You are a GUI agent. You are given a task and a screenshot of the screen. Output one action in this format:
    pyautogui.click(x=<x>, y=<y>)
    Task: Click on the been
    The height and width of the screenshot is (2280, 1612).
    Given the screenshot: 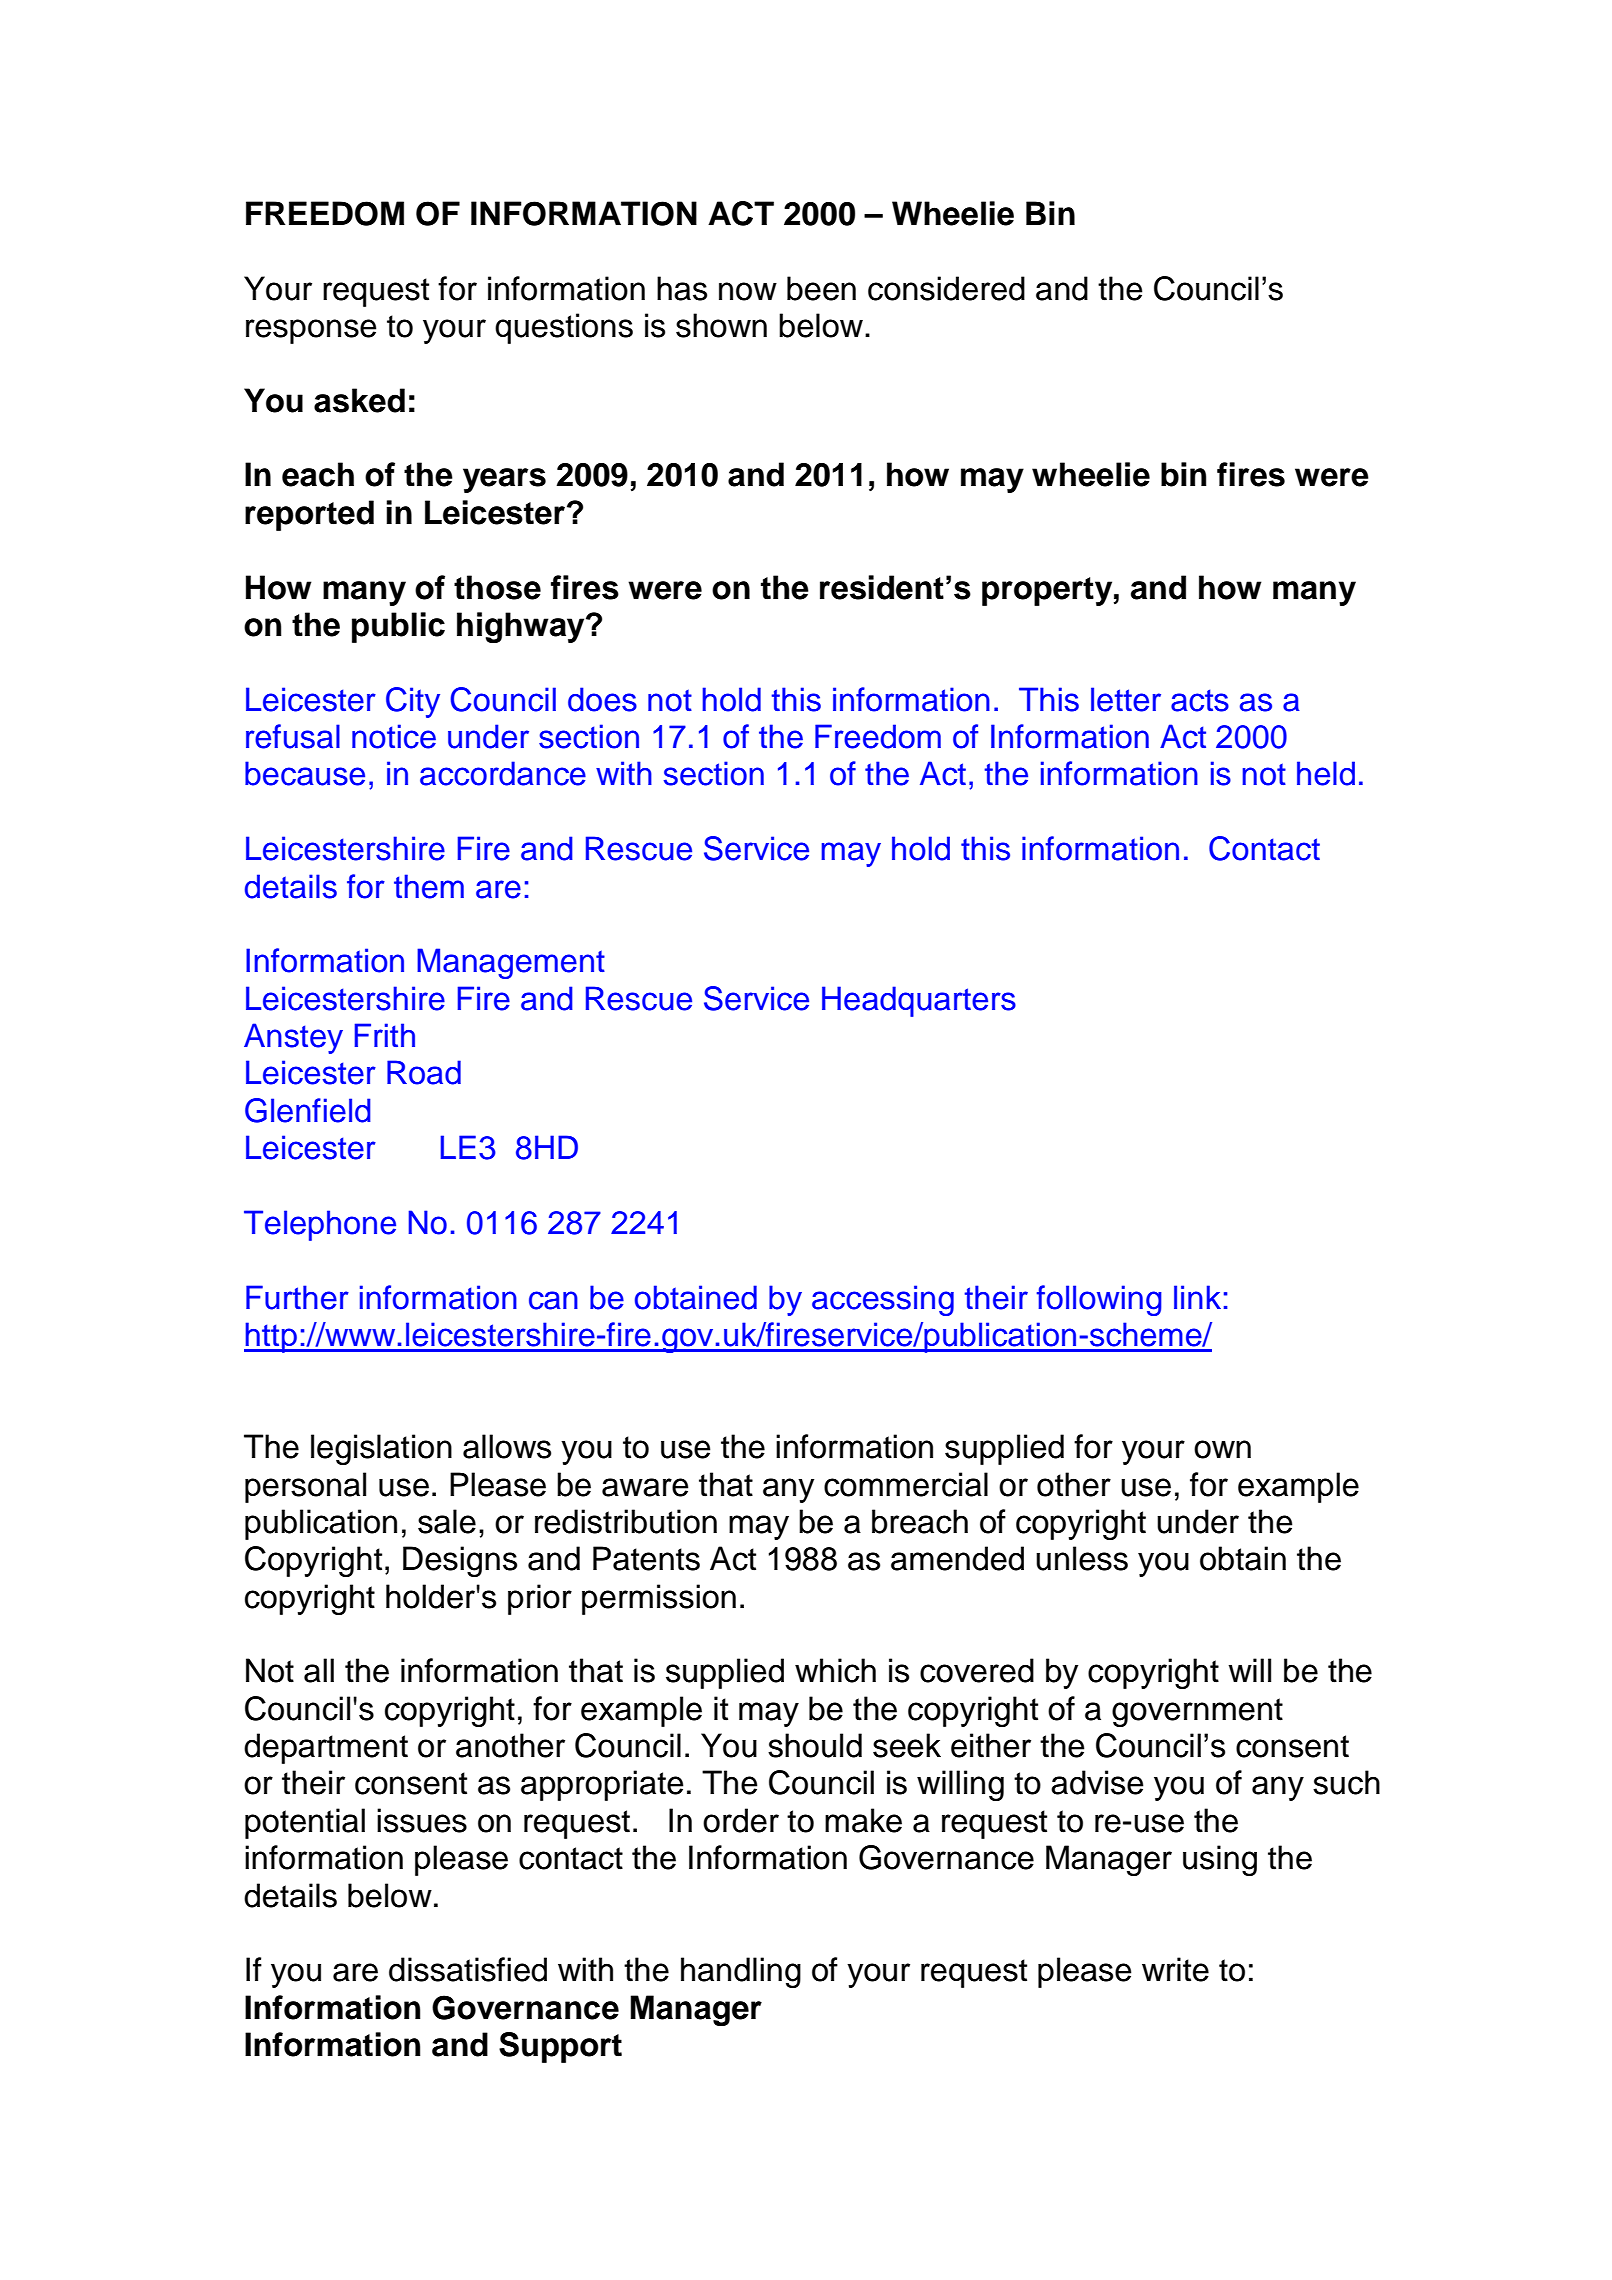 What is the action you would take?
    pyautogui.click(x=821, y=288)
